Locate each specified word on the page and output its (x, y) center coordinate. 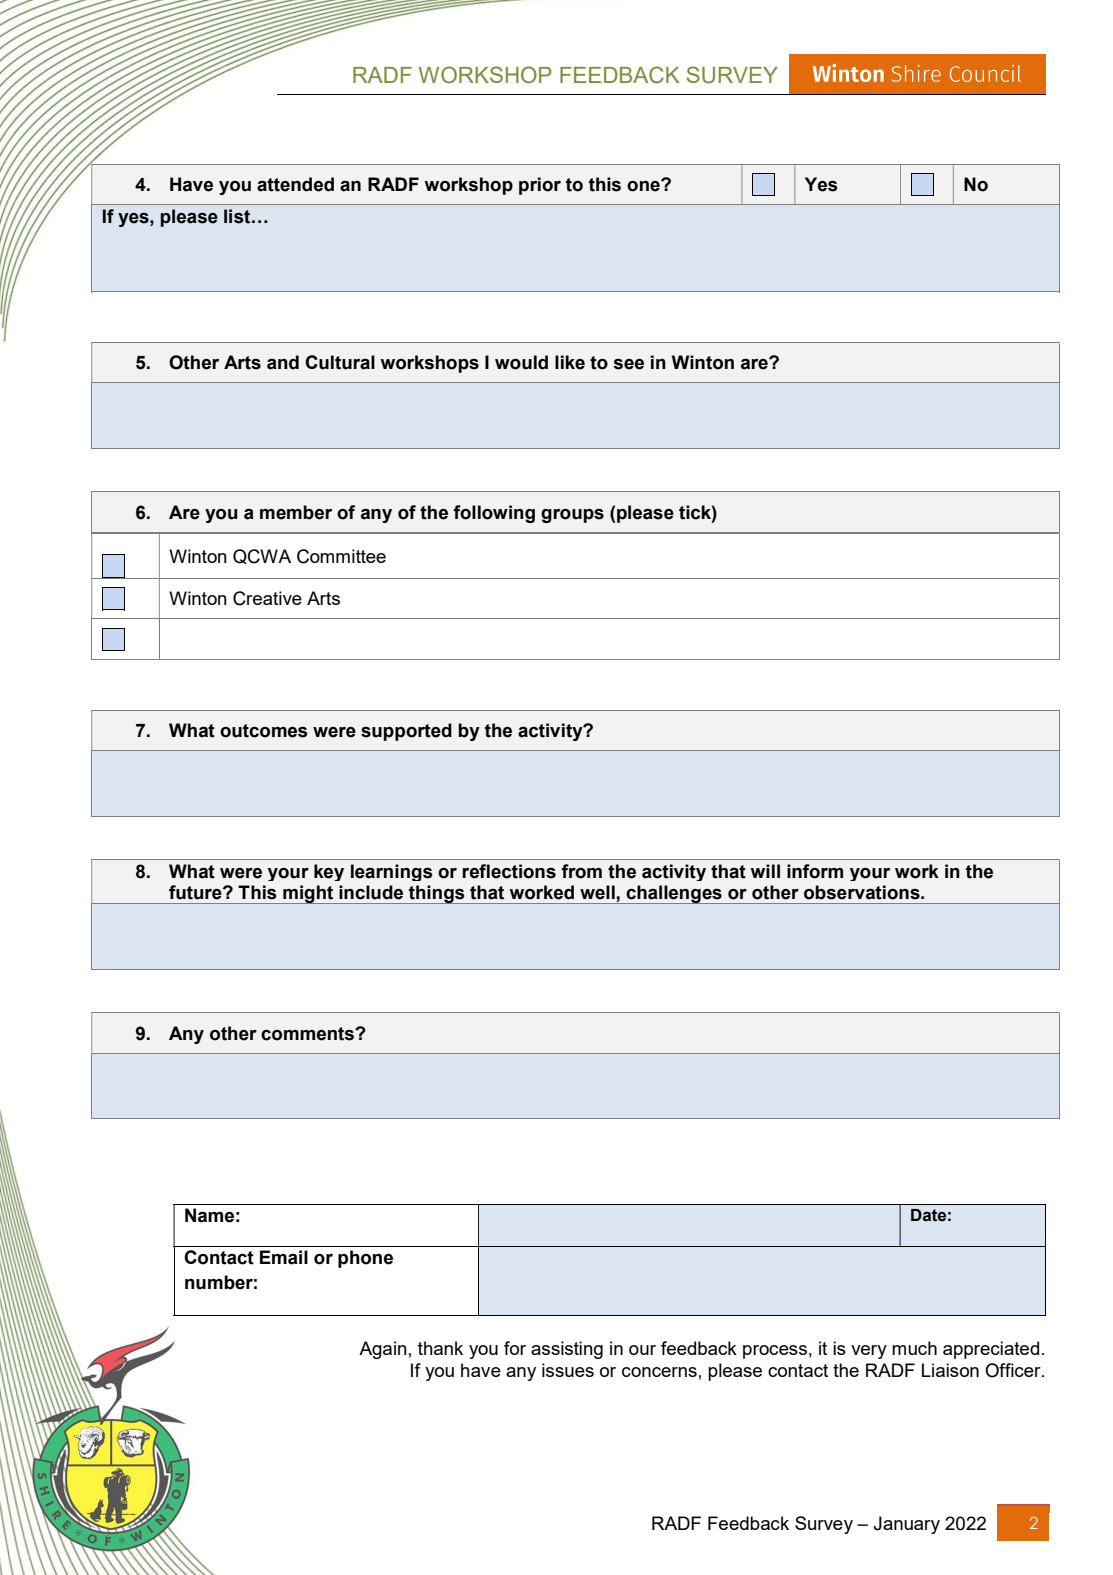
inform (815, 871)
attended (295, 184)
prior (540, 186)
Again (383, 1350)
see (629, 364)
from (581, 871)
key (329, 872)
